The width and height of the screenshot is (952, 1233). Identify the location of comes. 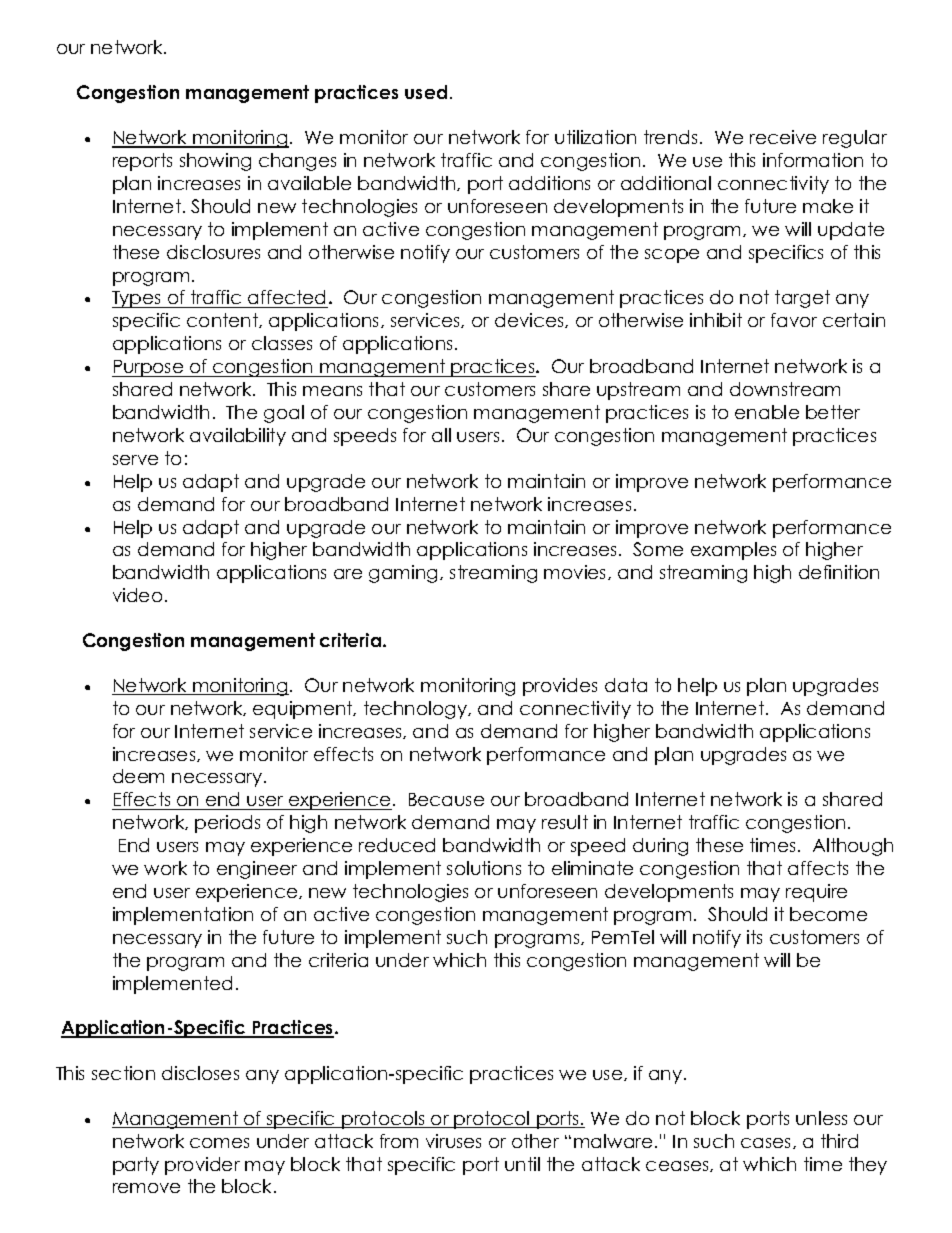
(219, 1143).
